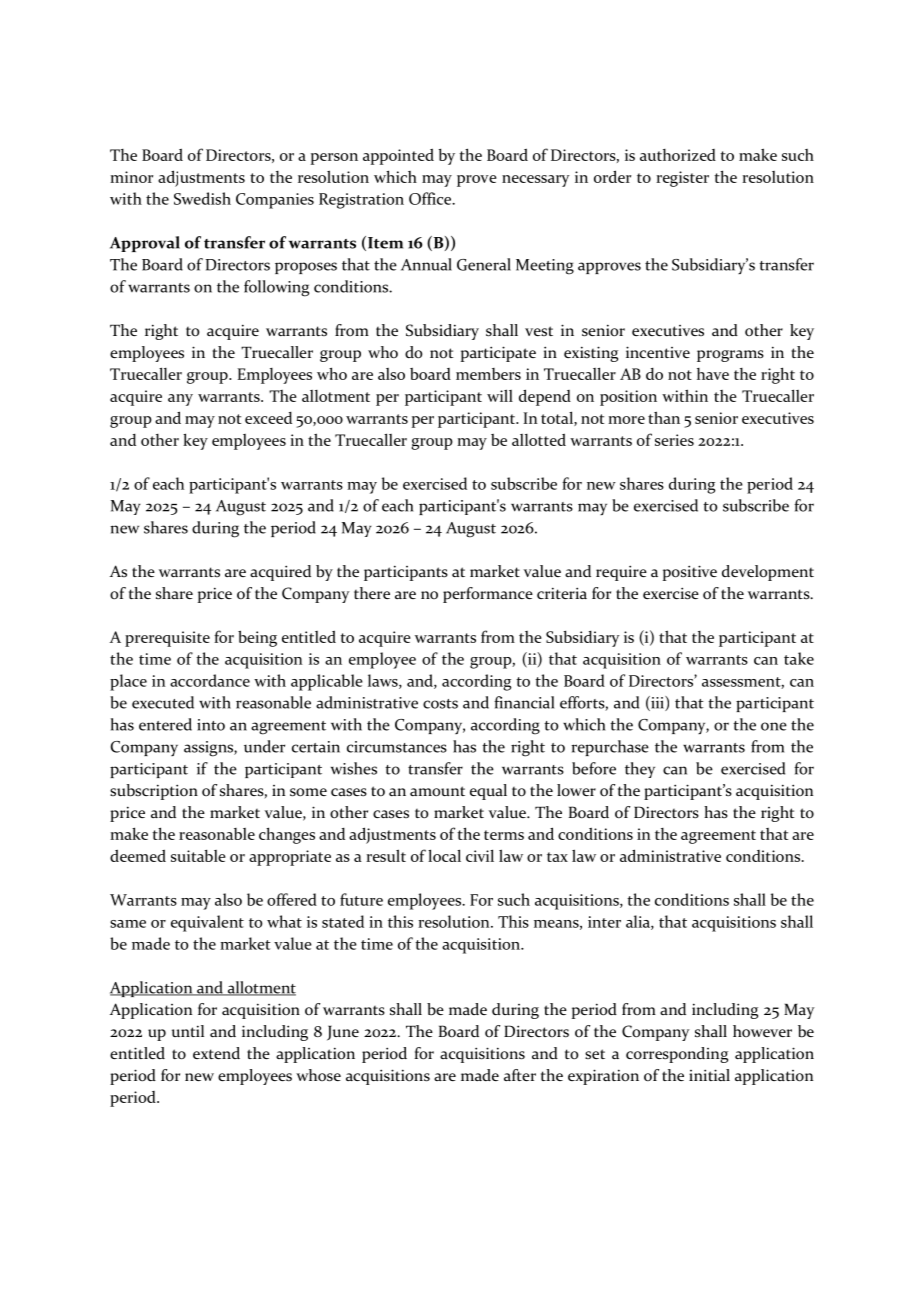 This image has height=1308, width=924. What do you see at coordinates (500, 395) in the image?
I see `will` at bounding box center [500, 395].
